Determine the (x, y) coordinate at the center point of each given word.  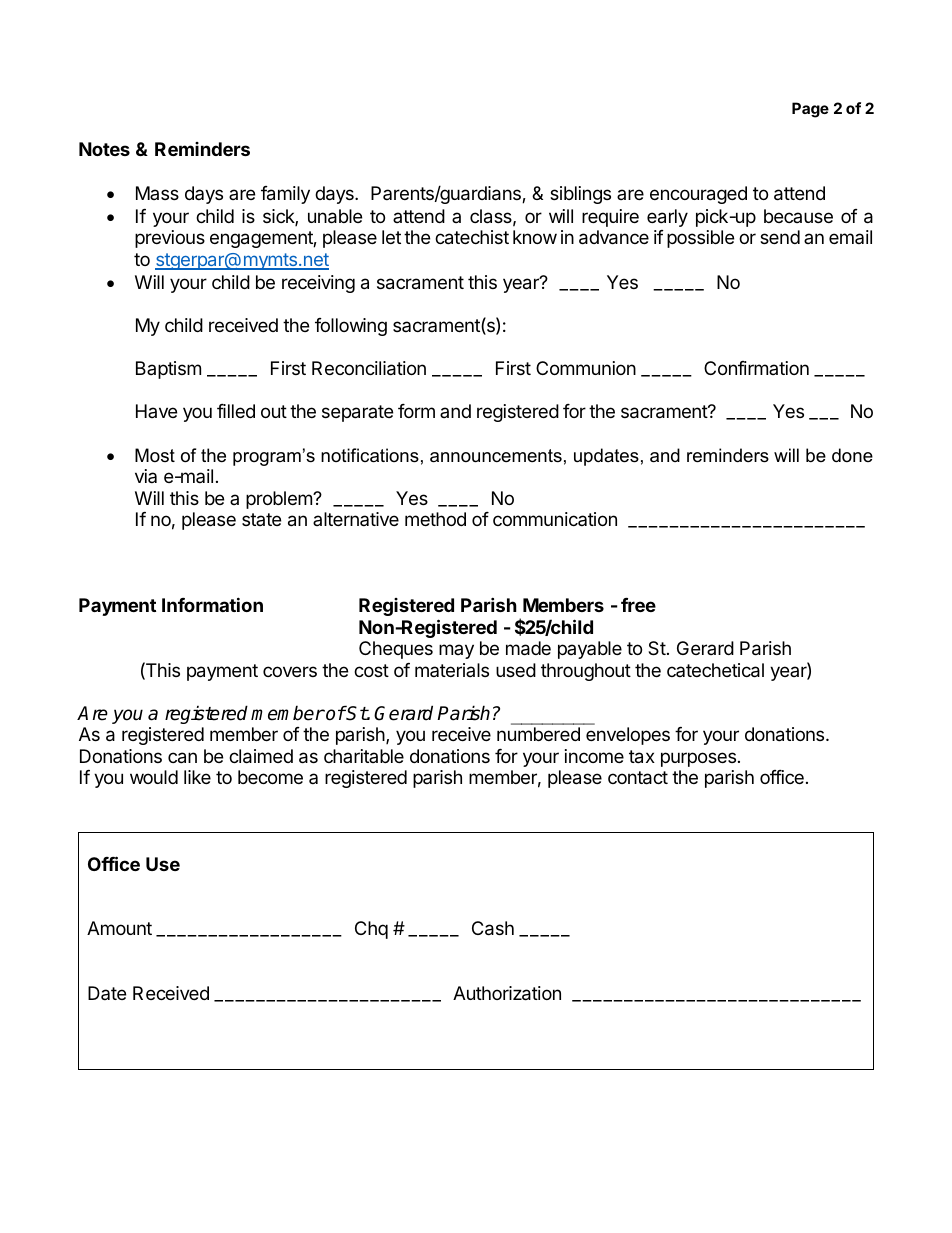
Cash (493, 928)
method (435, 519)
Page (810, 110)
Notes (104, 149)
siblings (580, 195)
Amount (119, 928)
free (638, 605)
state (261, 519)
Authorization (507, 993)
